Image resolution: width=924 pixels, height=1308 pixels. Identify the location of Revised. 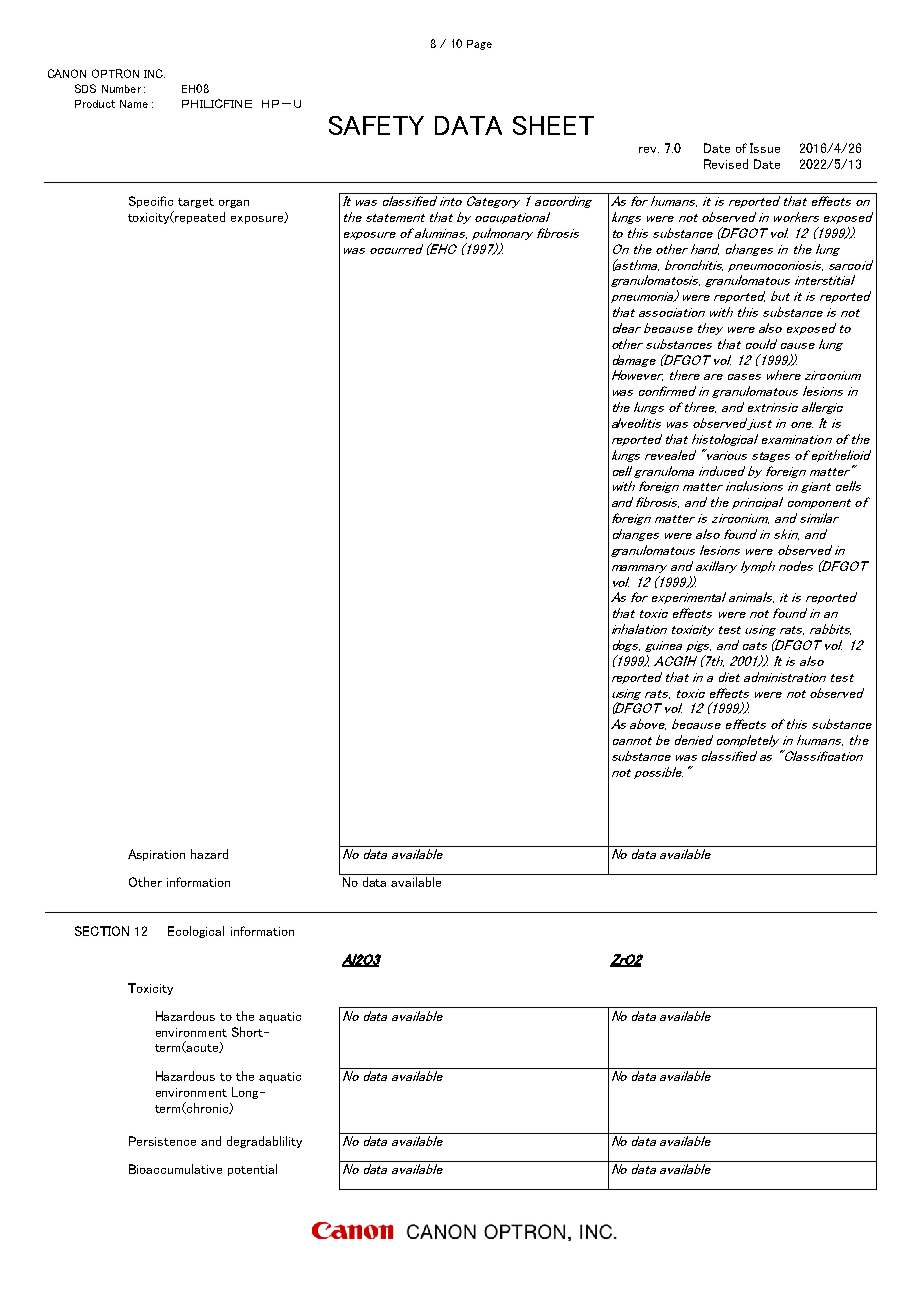
(726, 164).
